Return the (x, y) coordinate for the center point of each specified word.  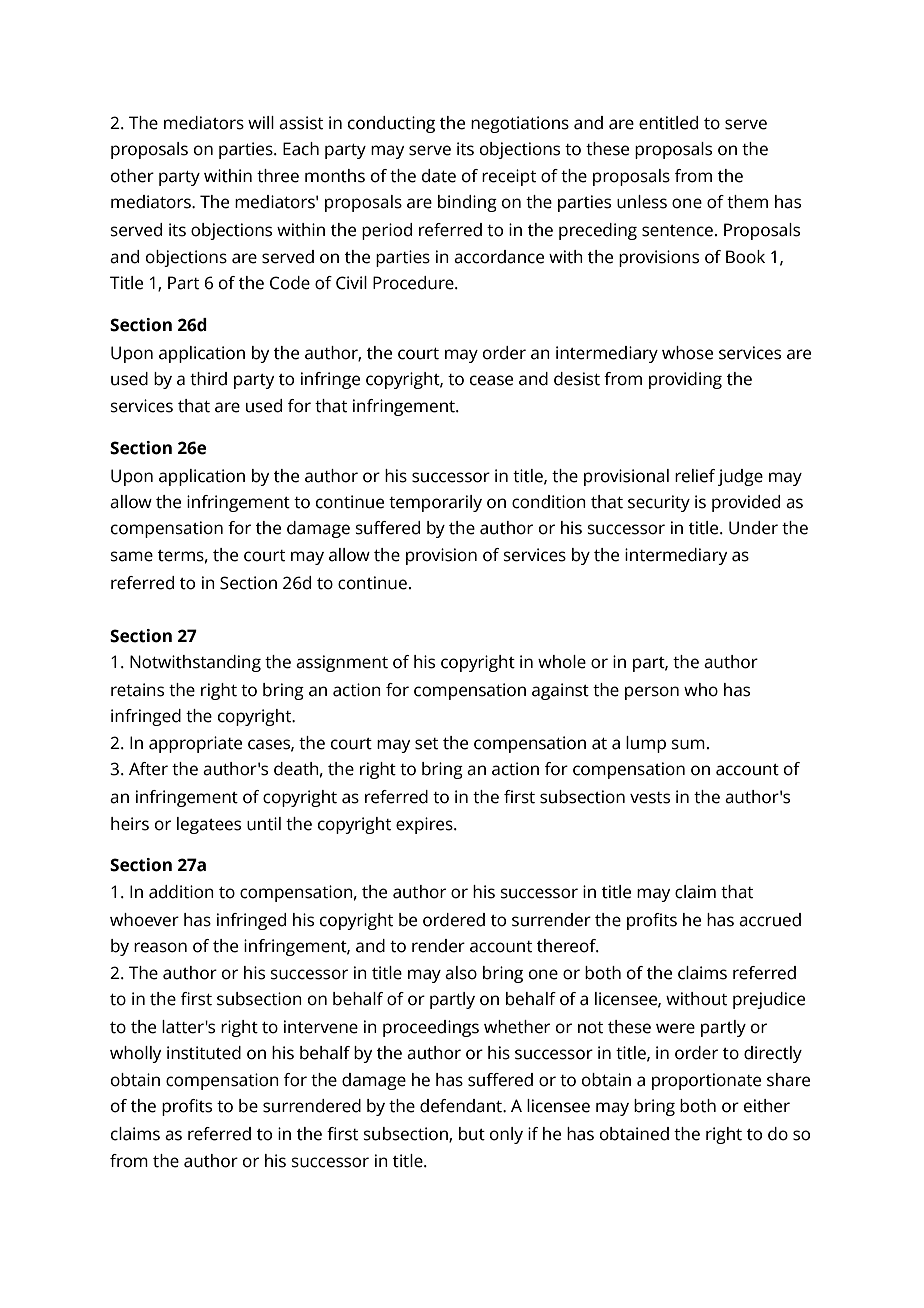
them (747, 202)
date (439, 176)
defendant (462, 1106)
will (261, 122)
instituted (204, 1053)
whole (562, 662)
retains (137, 690)
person (652, 693)
